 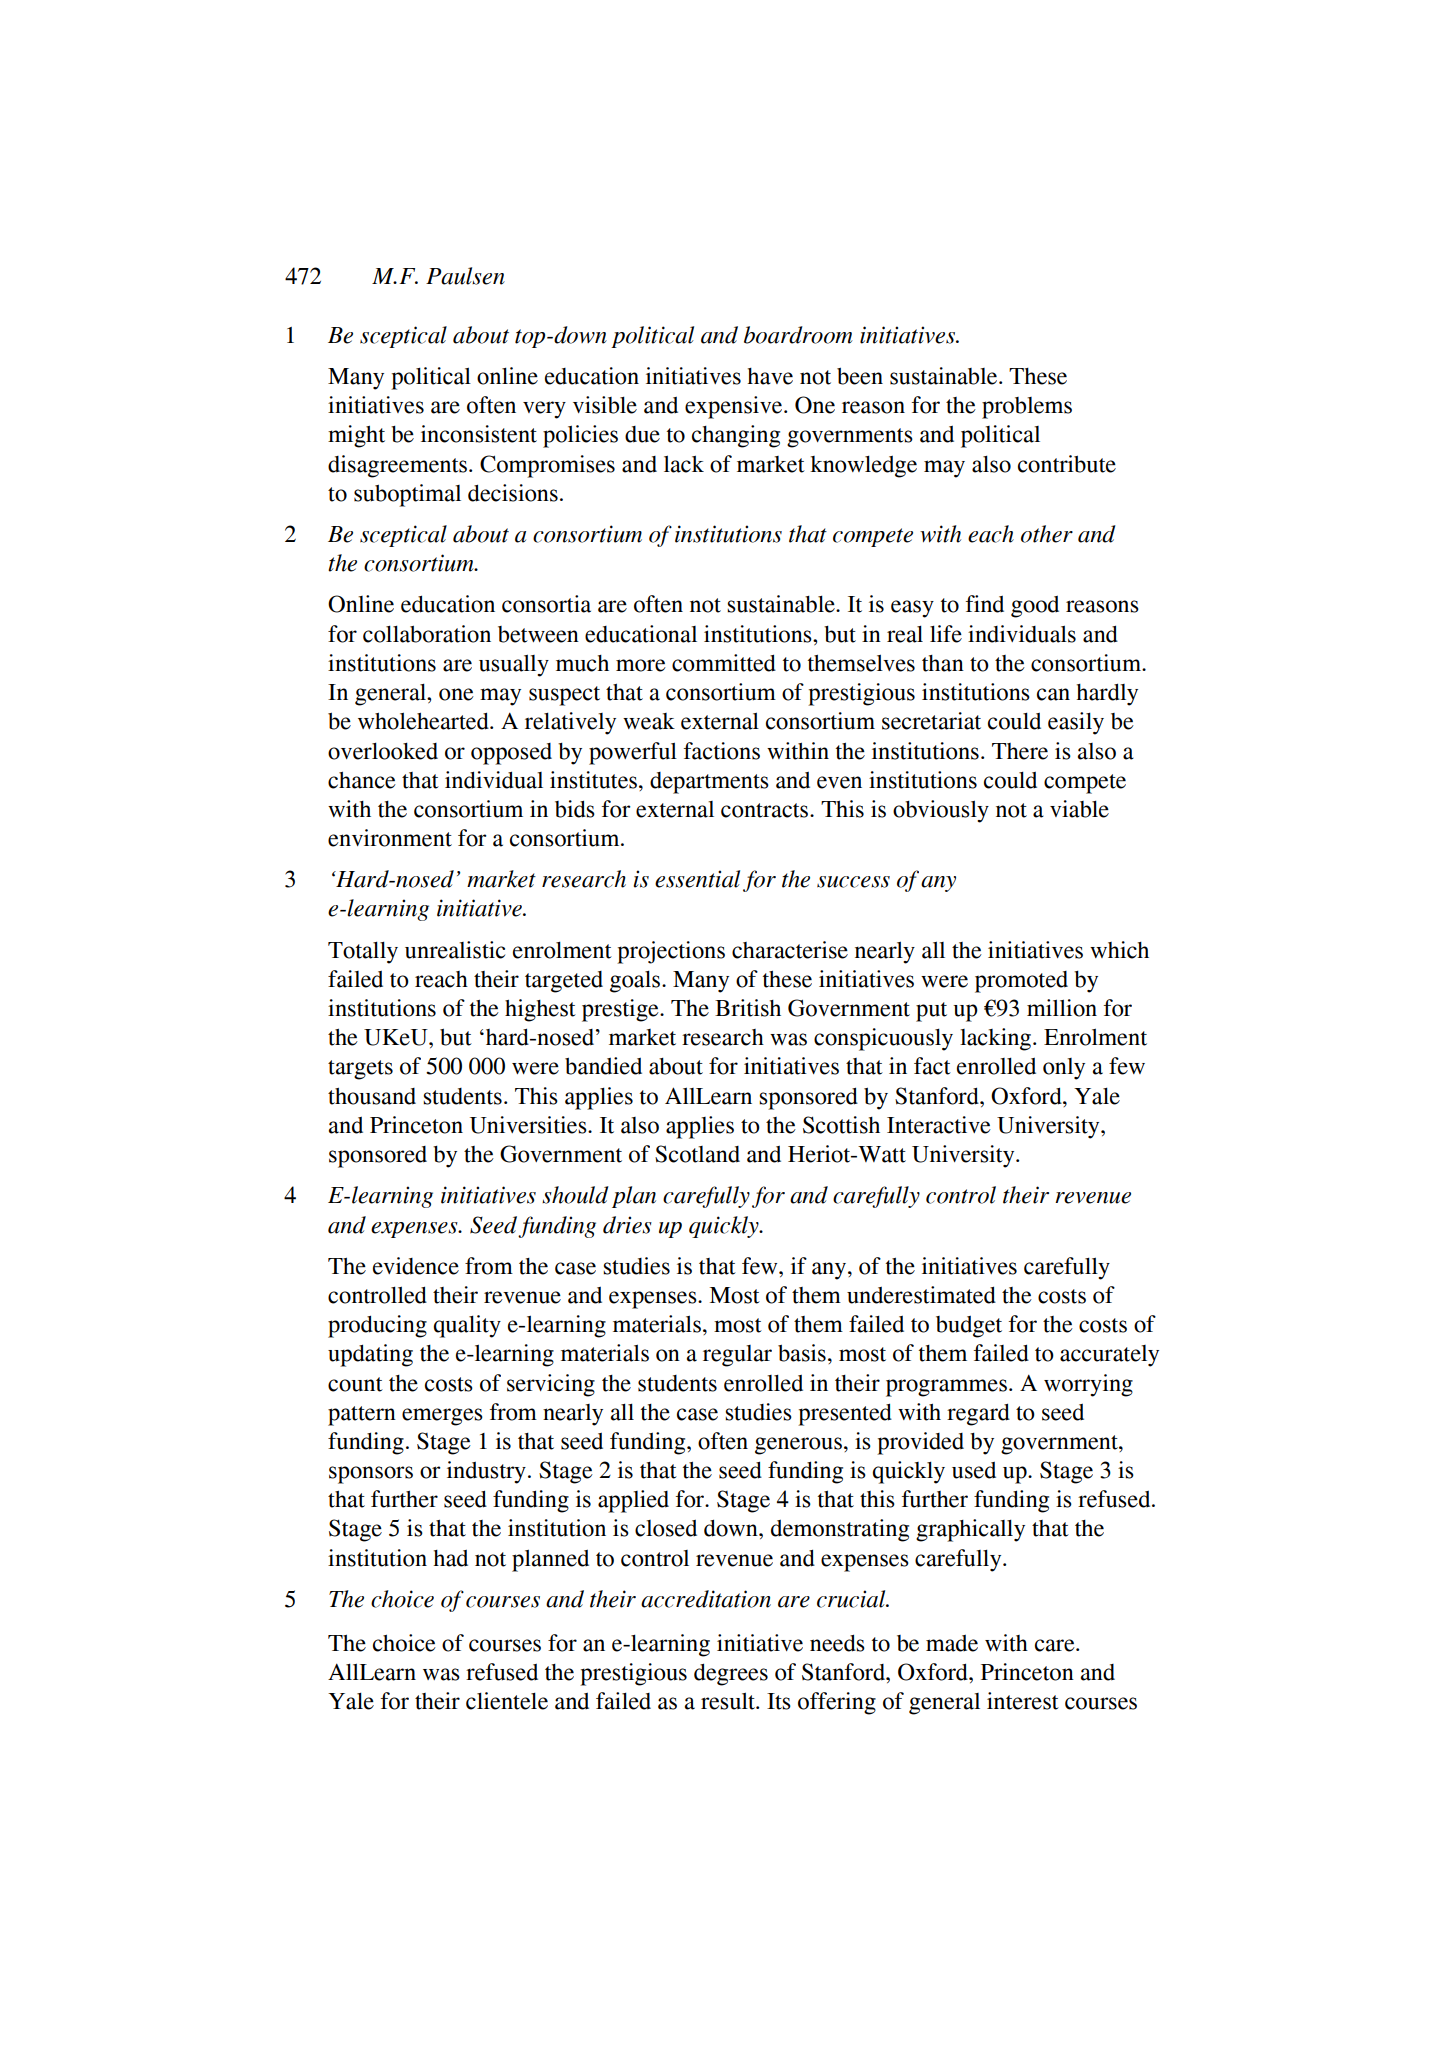 I want to click on clientele, so click(x=507, y=1701).
